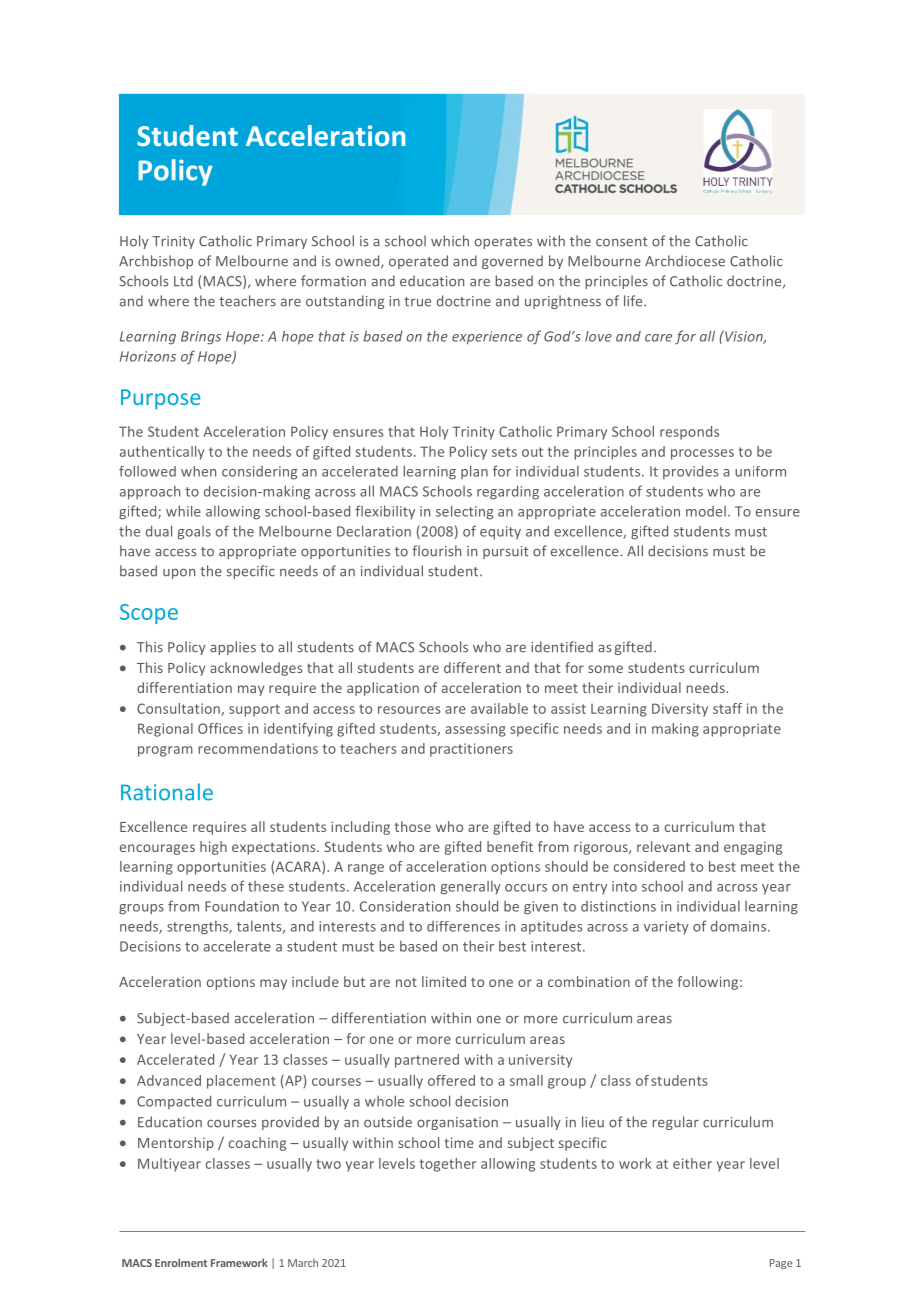  I want to click on differences, so click(463, 926).
